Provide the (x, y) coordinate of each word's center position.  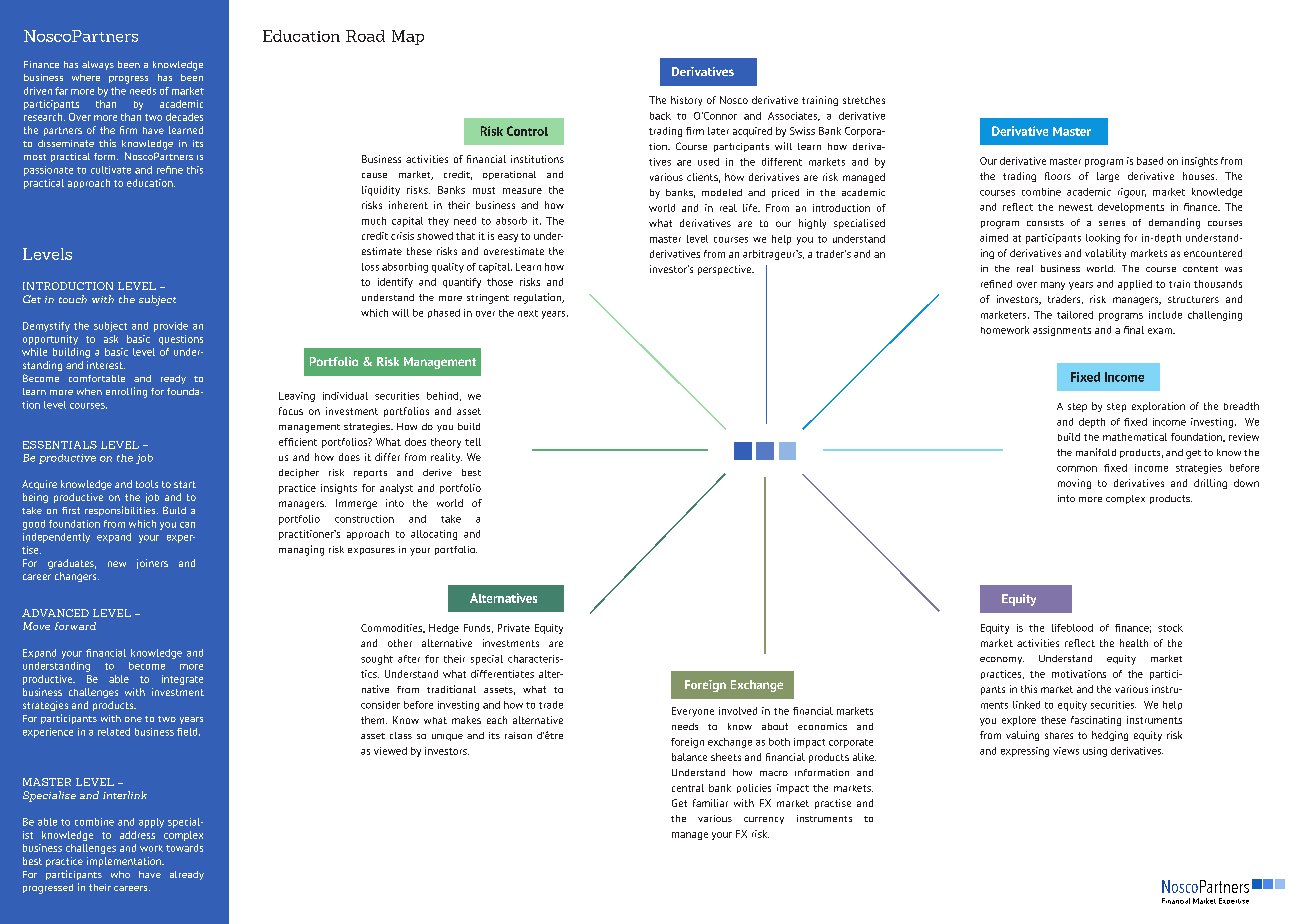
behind (442, 396)
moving (1074, 484)
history (686, 101)
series (1112, 223)
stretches (864, 100)
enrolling (126, 392)
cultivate (111, 170)
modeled (722, 192)
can (187, 525)
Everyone (693, 712)
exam (1161, 331)
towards (184, 848)
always (98, 65)
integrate (182, 680)
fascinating (1096, 721)
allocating (434, 535)
